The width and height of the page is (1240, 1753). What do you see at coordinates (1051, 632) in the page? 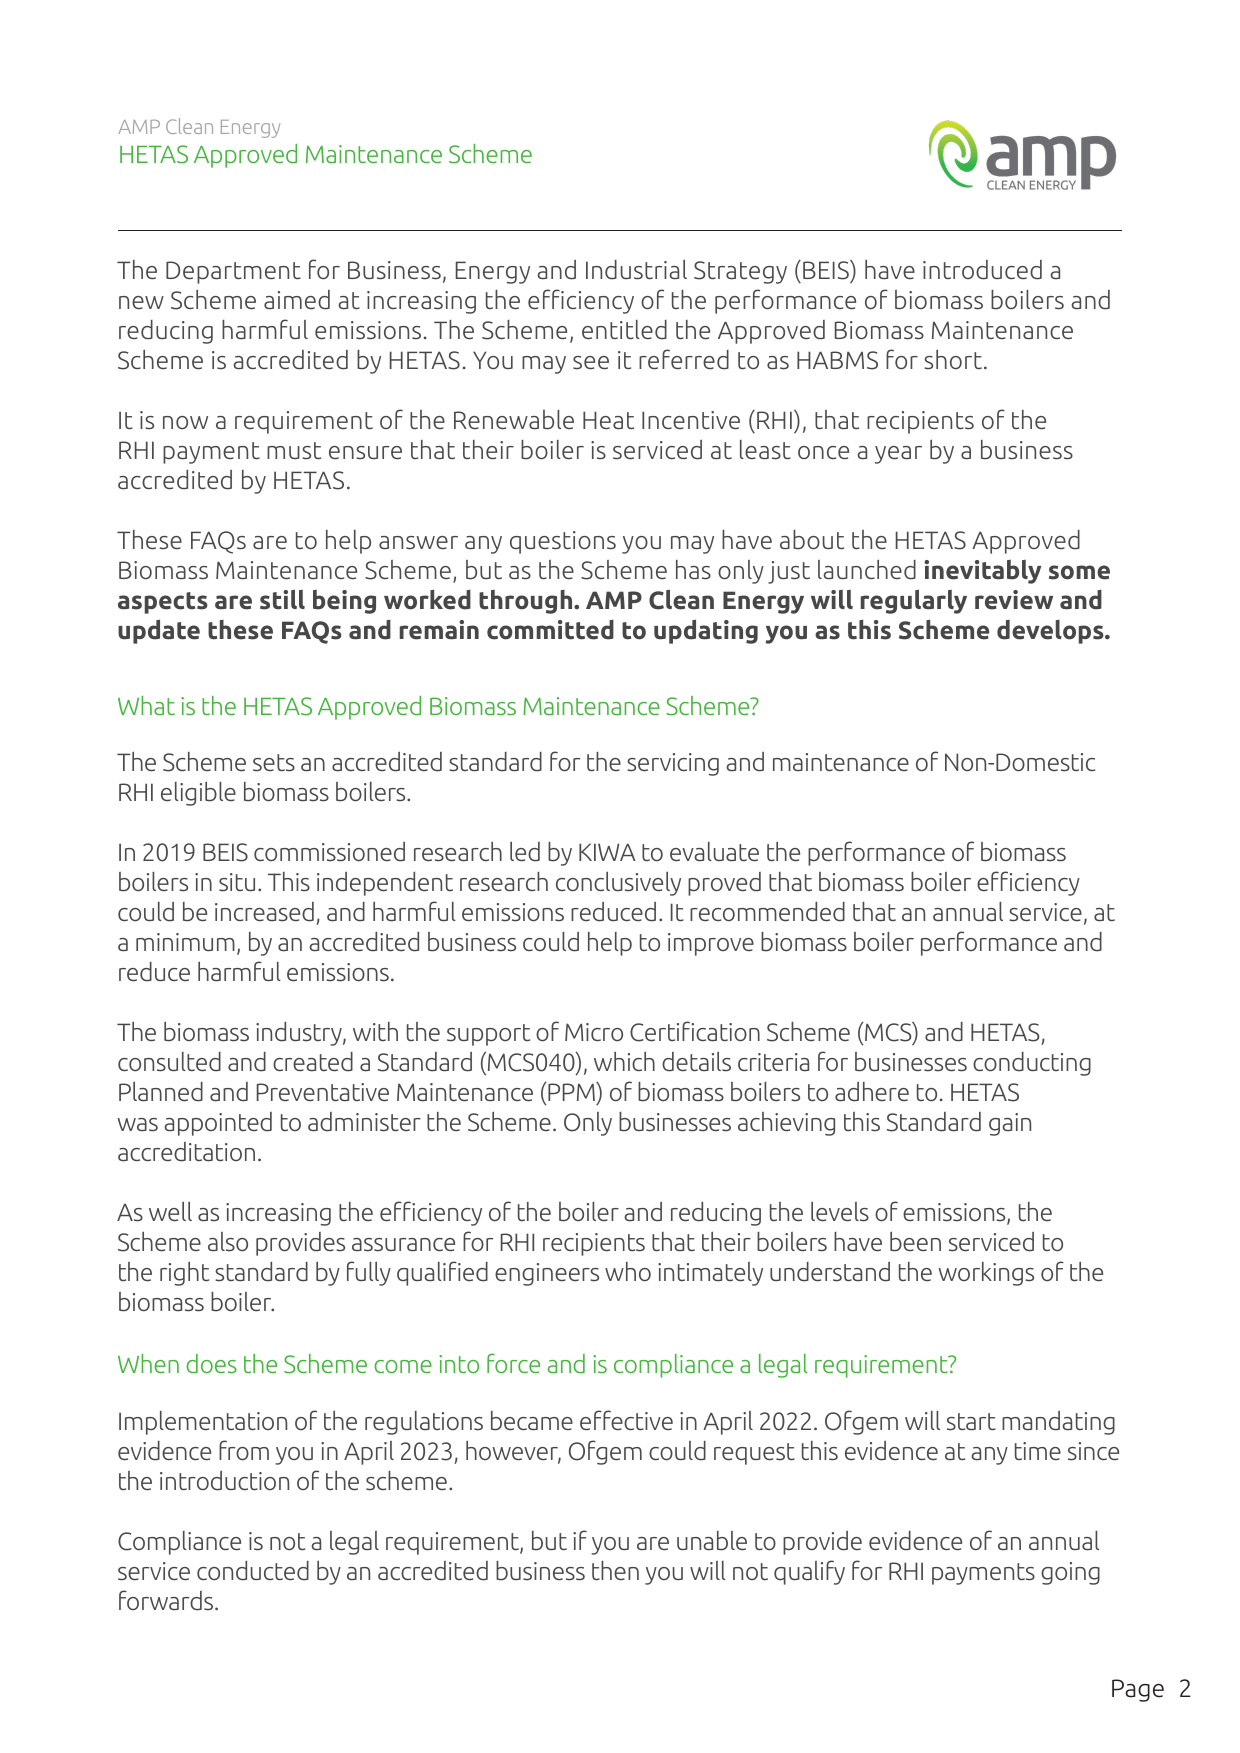
I see `develops` at bounding box center [1051, 632].
